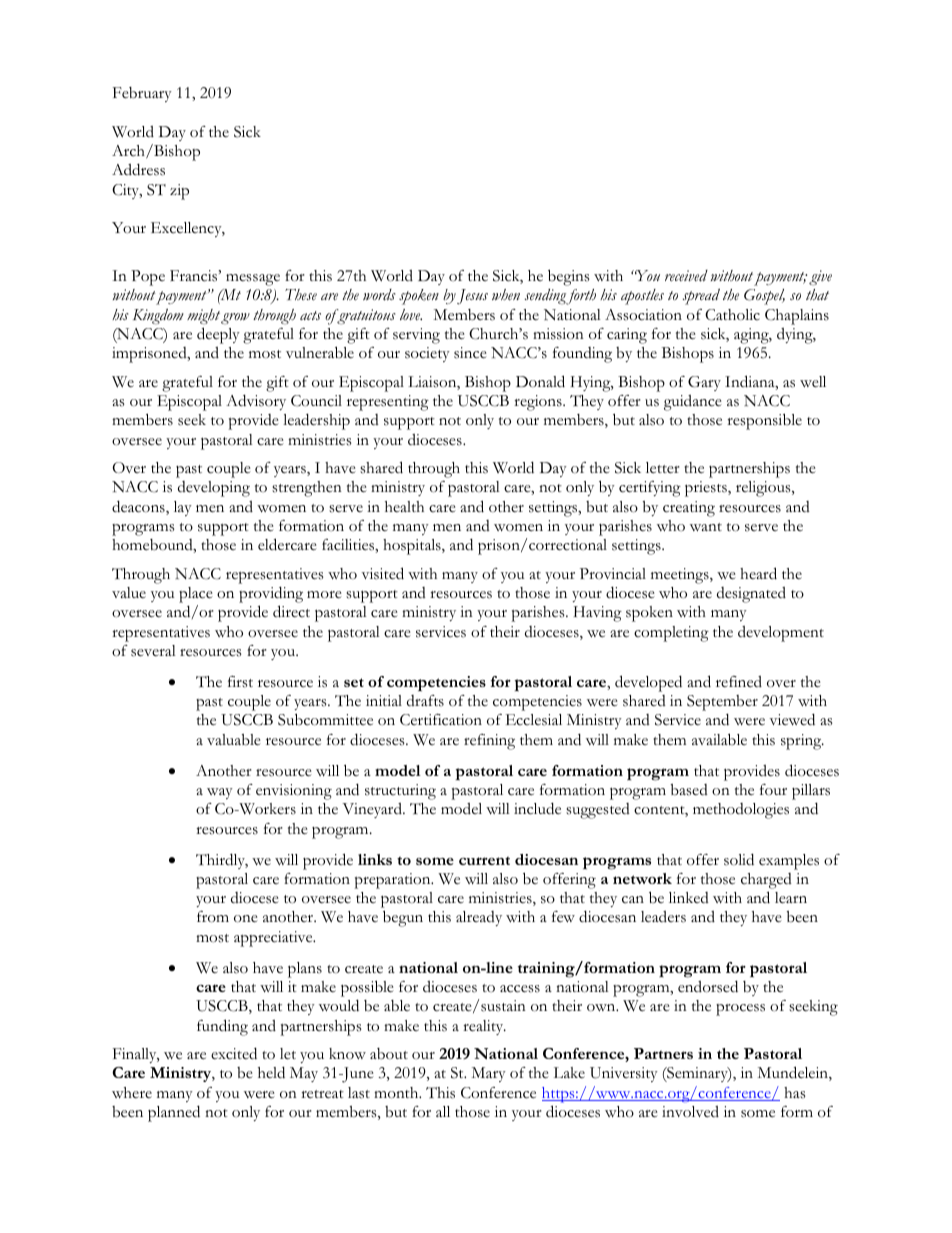  Describe the element at coordinates (220, 793) in the screenshot. I see `way` at that location.
